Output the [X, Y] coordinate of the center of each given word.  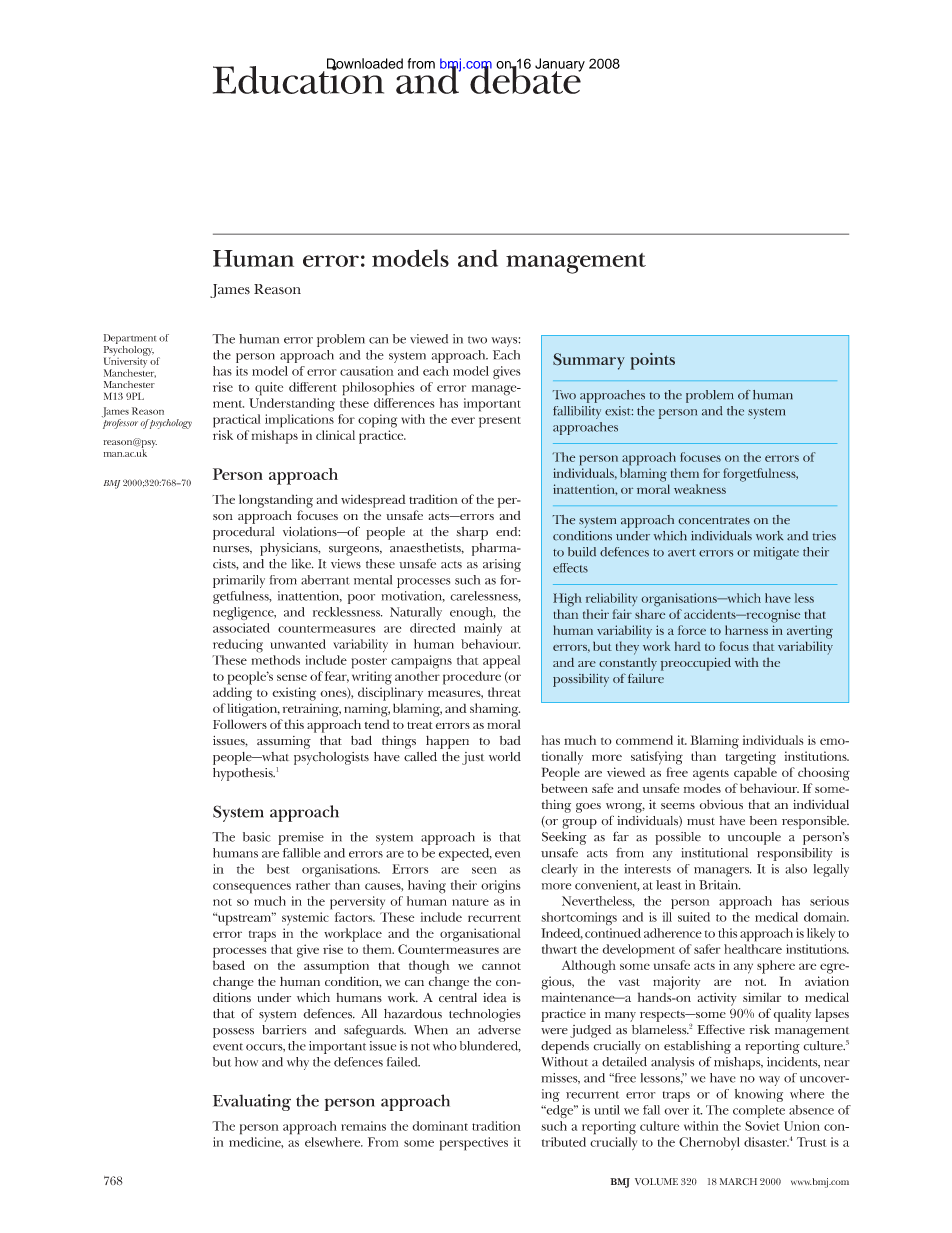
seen [484, 870]
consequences [252, 888]
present [500, 422]
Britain [719, 885]
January [560, 66]
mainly [483, 629]
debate [525, 79]
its [242, 371]
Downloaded [365, 64]
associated [241, 628]
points [652, 361]
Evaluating [252, 1102]
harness [746, 630]
